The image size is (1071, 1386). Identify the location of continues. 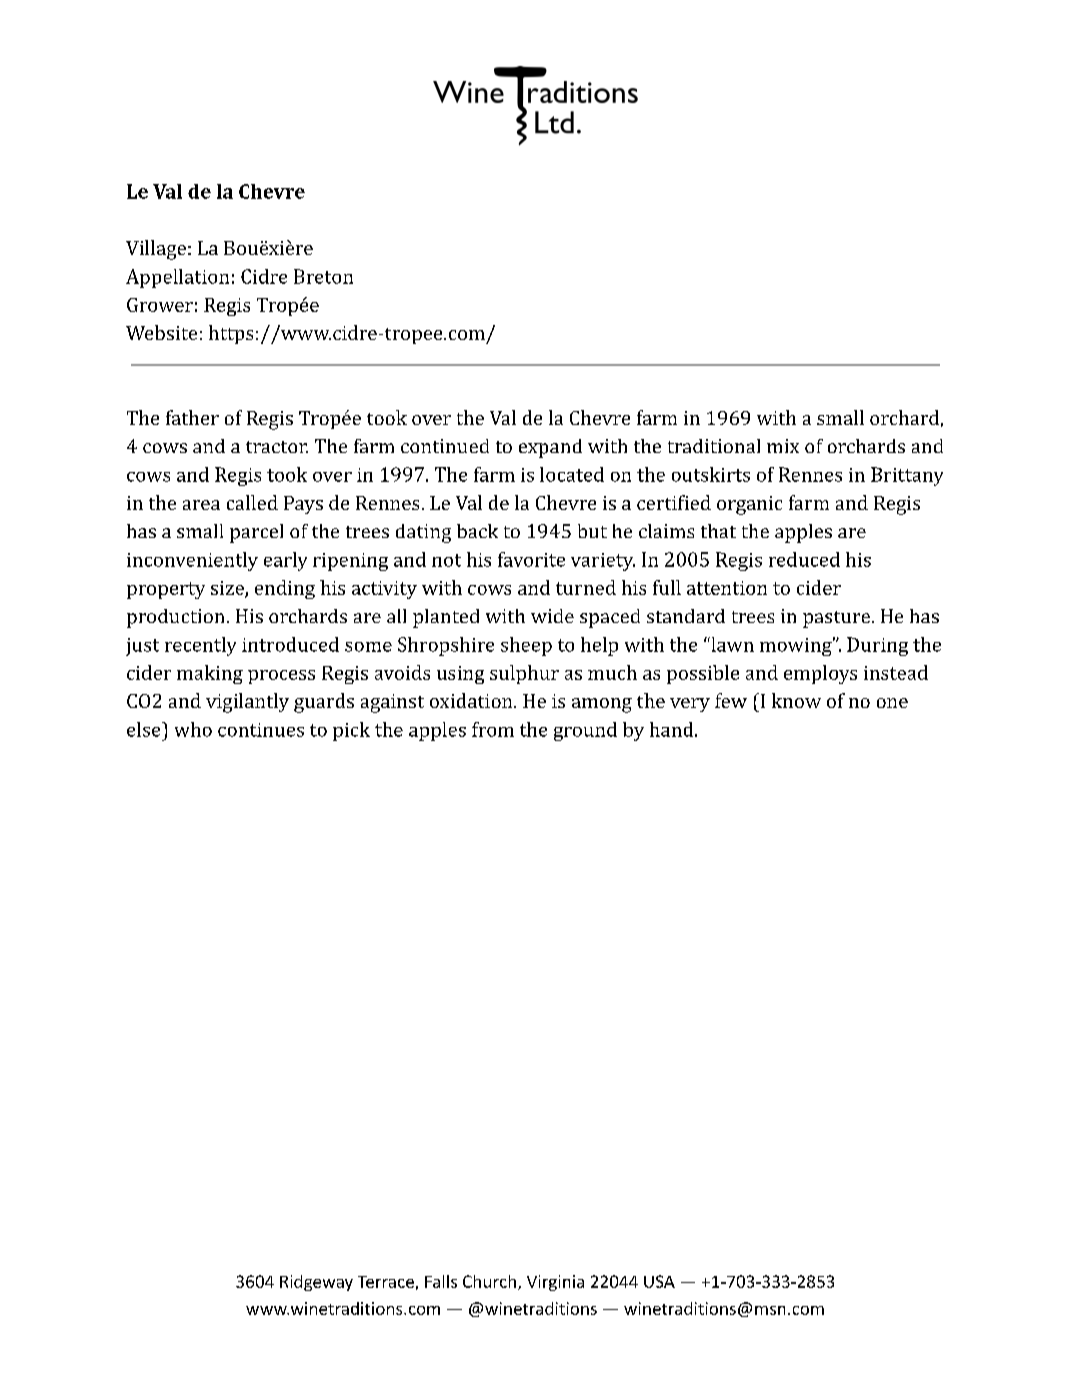
(261, 730).
